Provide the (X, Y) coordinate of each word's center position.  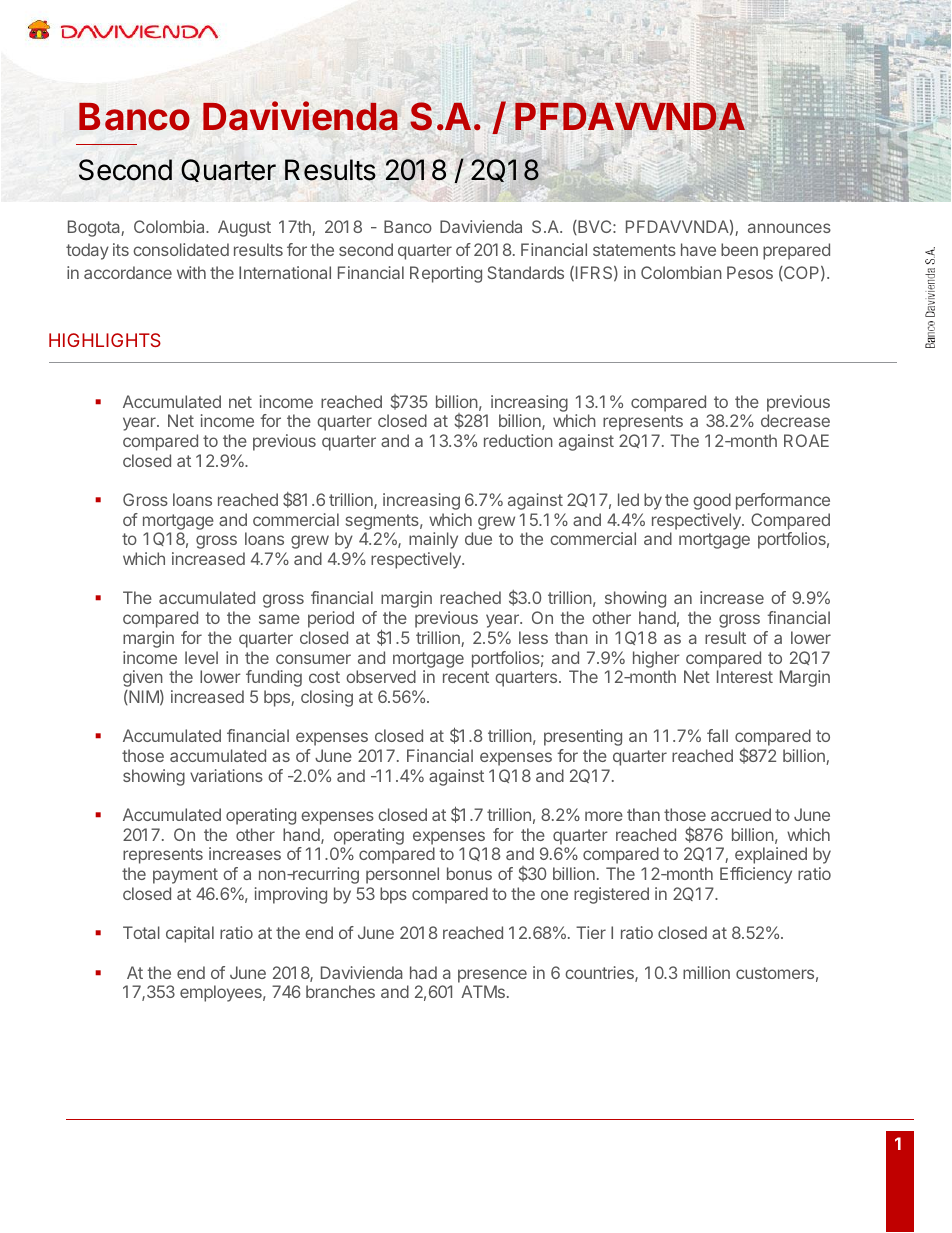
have (698, 249)
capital (190, 934)
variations (226, 775)
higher (656, 659)
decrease (795, 420)
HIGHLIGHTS (105, 340)
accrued (741, 814)
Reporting (446, 274)
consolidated (181, 249)
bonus (469, 873)
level (201, 657)
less (533, 637)
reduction (518, 440)
